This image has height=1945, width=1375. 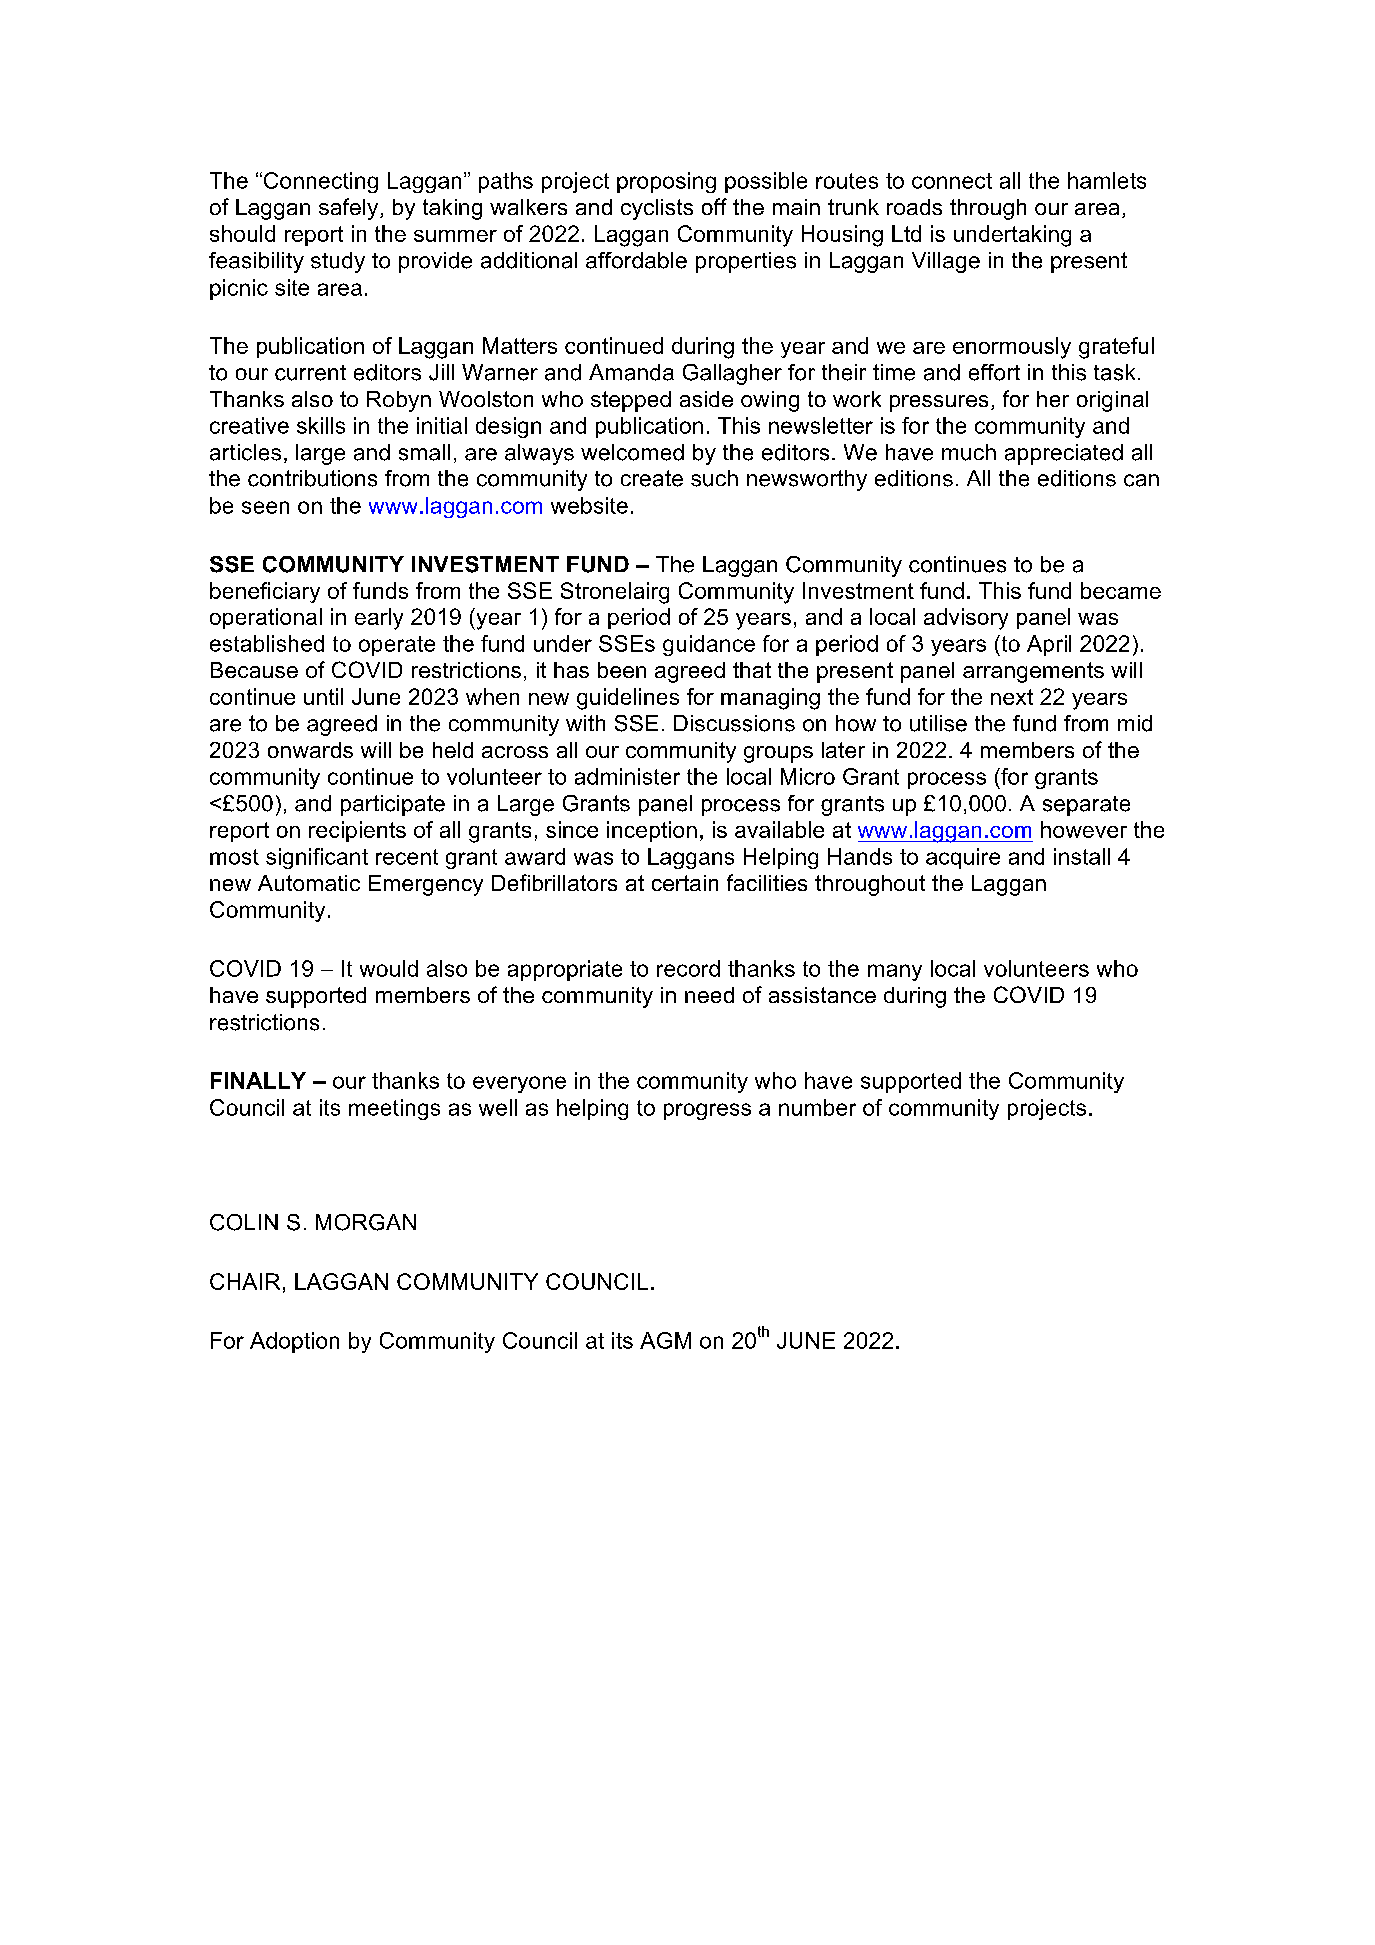 What do you see at coordinates (817, 1107) in the image?
I see `number` at bounding box center [817, 1107].
